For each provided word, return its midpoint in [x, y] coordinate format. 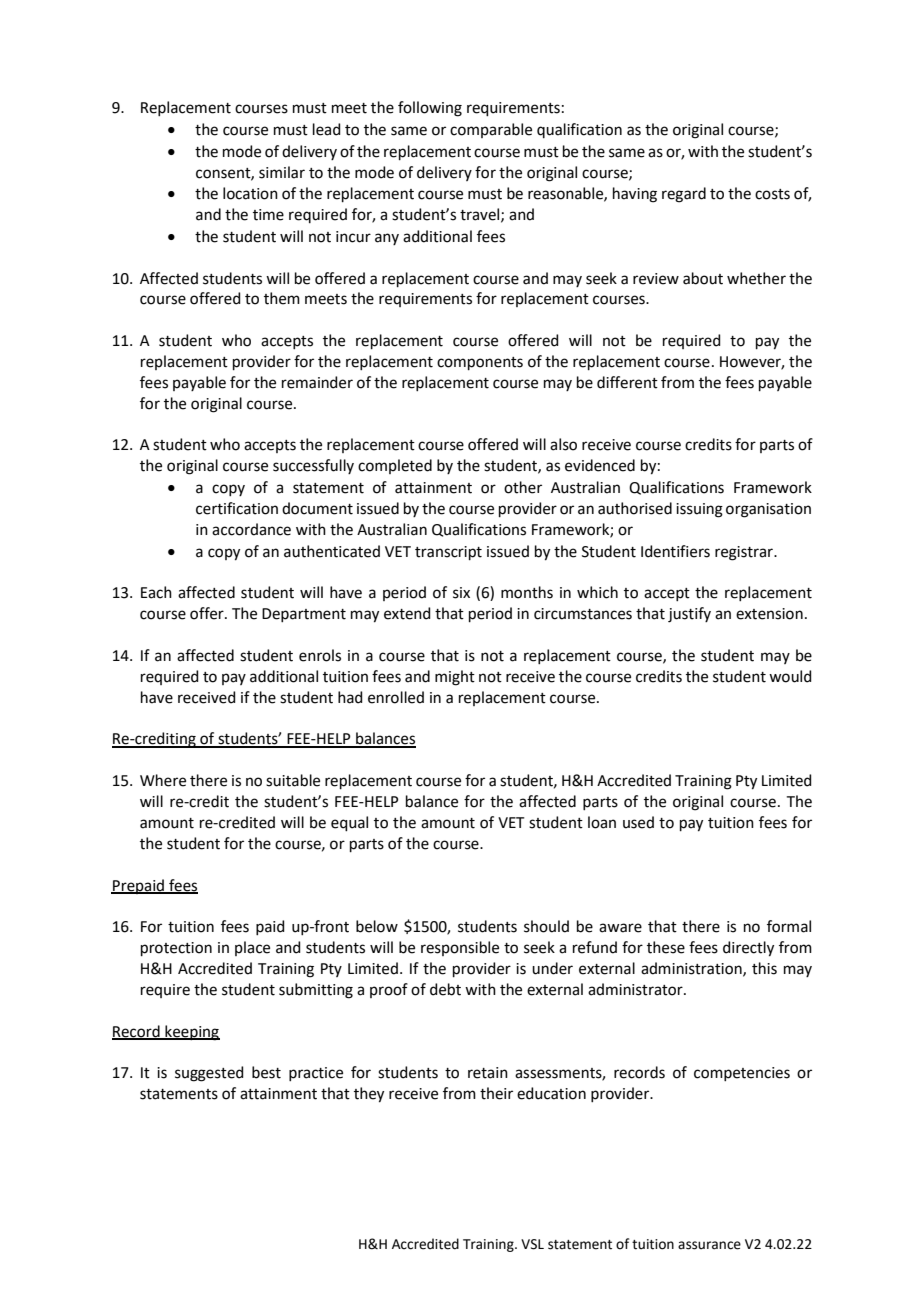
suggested [209, 1074]
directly [748, 949]
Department [304, 615]
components [480, 363]
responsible [460, 948]
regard [684, 195]
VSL [532, 1244]
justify [689, 615]
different [627, 382]
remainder [317, 382]
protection [176, 949]
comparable [491, 130]
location [250, 193]
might [455, 678]
